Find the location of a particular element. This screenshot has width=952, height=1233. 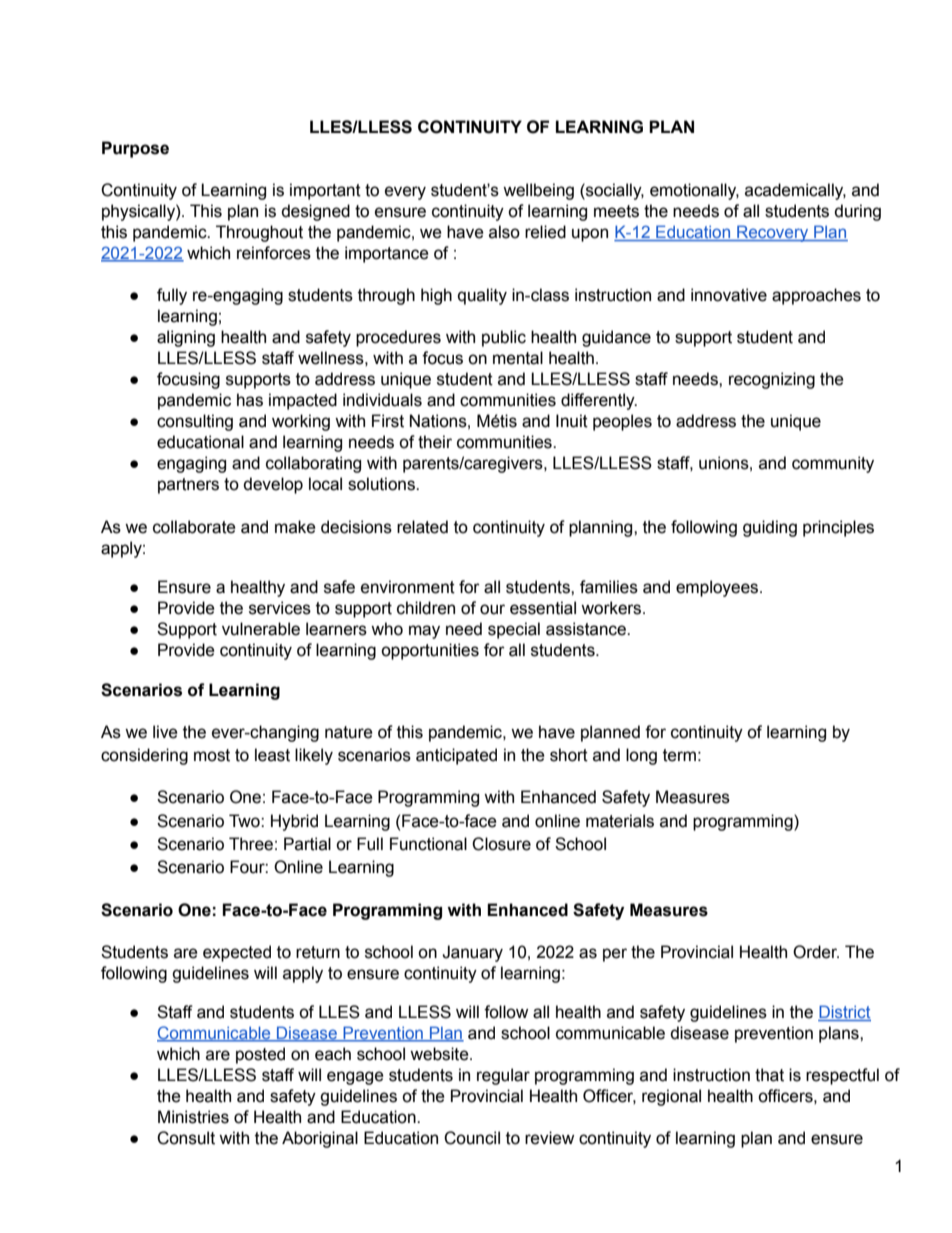

academically is located at coordinates (795, 191).
